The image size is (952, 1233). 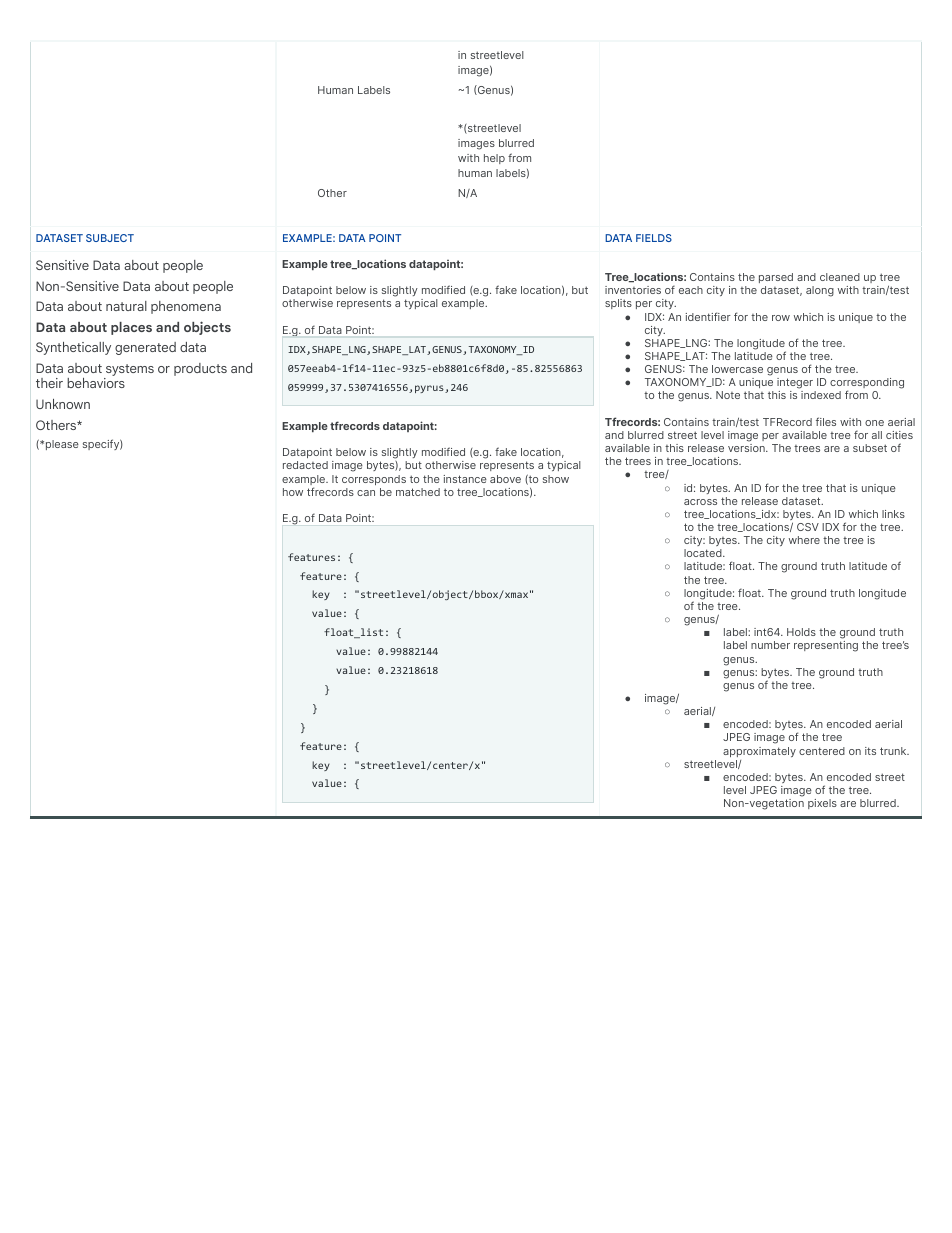 What do you see at coordinates (110, 238) in the screenshot?
I see `SUBJECT` at bounding box center [110, 238].
